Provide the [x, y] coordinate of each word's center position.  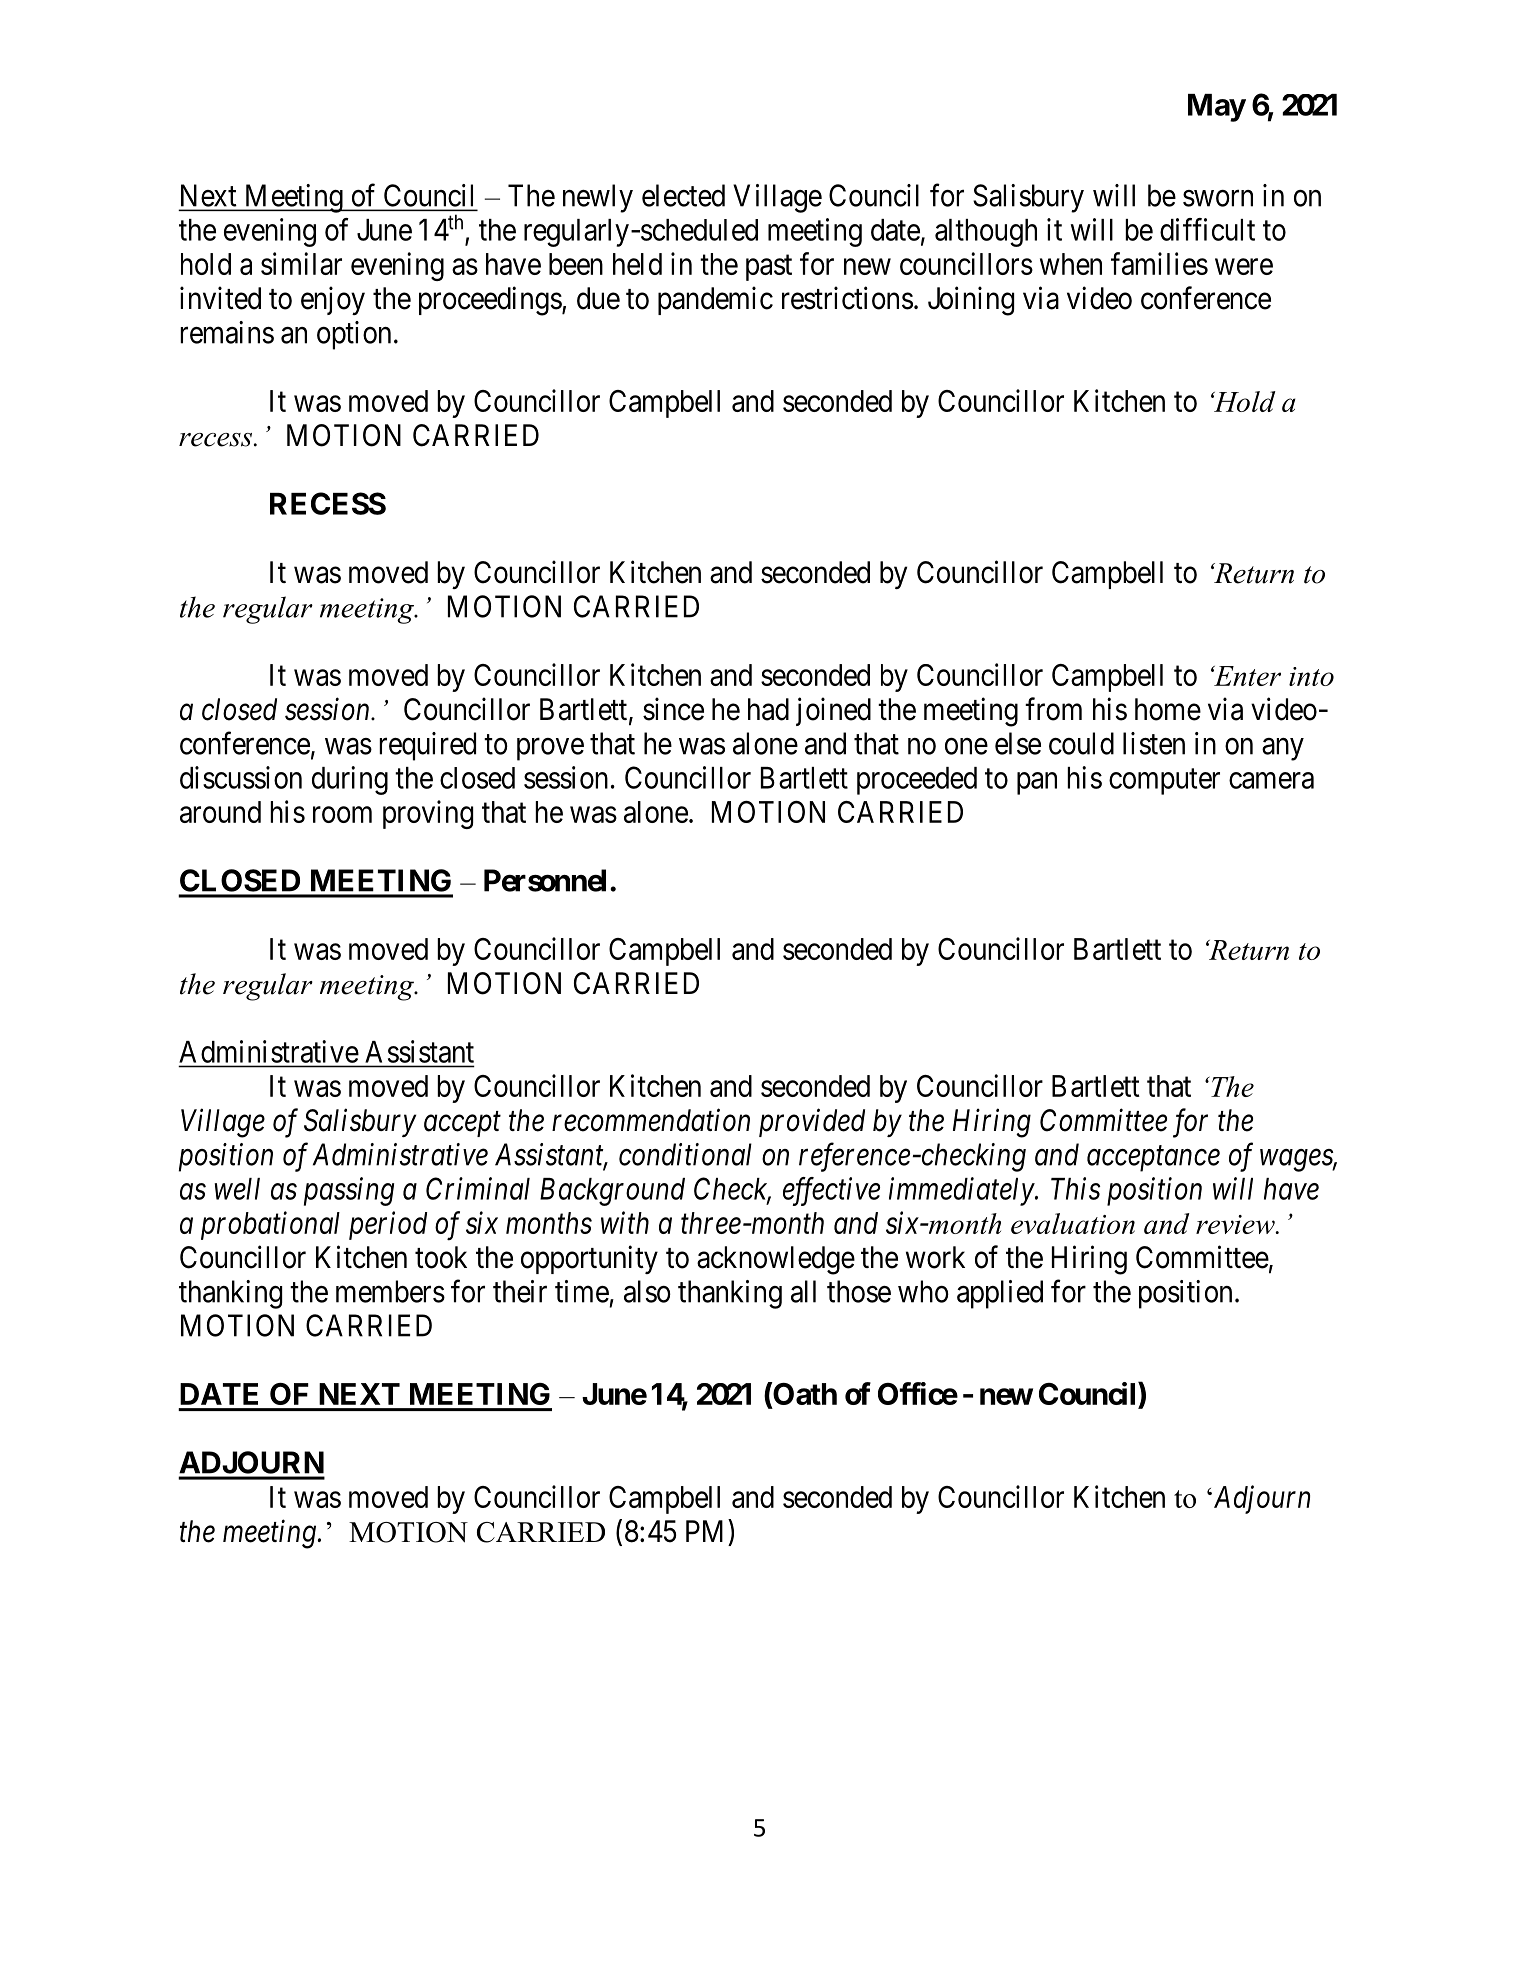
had [768, 709]
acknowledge [776, 1260]
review [1236, 1224]
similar [301, 263]
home [1168, 709]
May [1217, 108]
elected [683, 195]
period [388, 1225]
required [427, 746]
